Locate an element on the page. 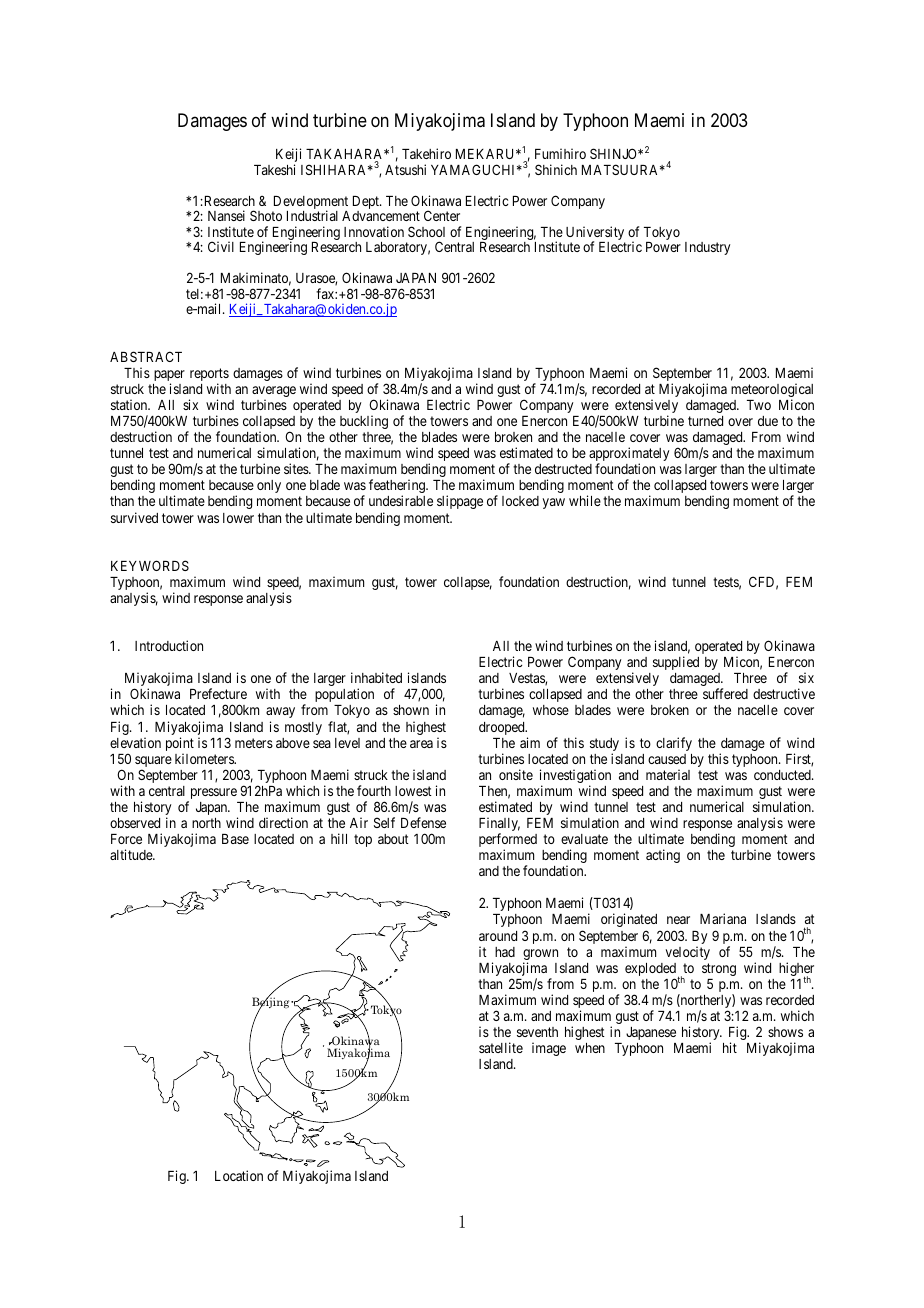 The width and height of the document is (924, 1308). approximately is located at coordinates (629, 455).
